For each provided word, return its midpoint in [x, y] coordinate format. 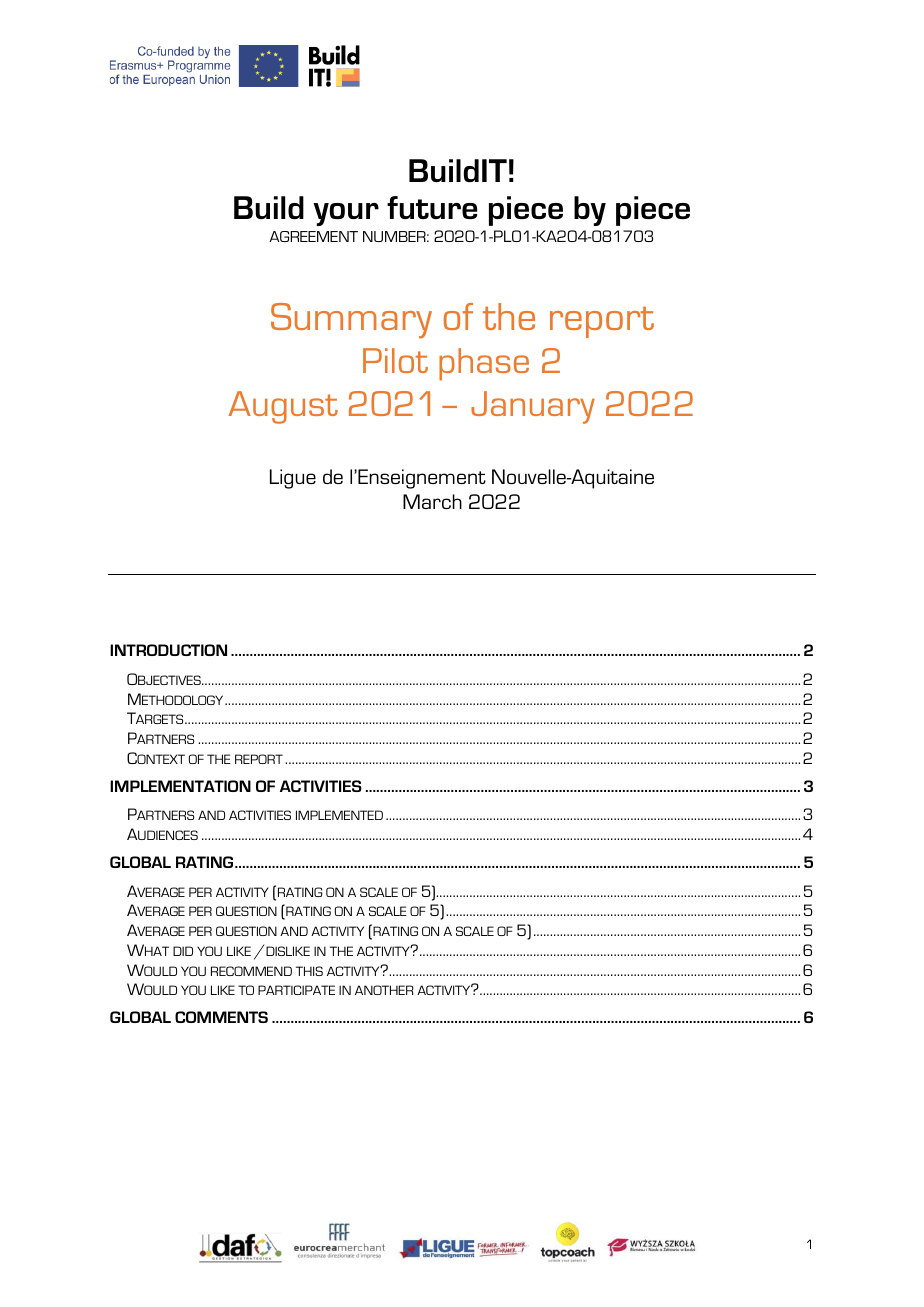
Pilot [395, 360]
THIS [309, 971]
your [346, 214]
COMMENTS [221, 1017]
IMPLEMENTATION [180, 786]
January [533, 407]
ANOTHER [384, 990]
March [432, 501]
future [432, 207]
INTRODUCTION [168, 650]
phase [484, 364]
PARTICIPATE [296, 990]
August [283, 407]
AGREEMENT [313, 236]
